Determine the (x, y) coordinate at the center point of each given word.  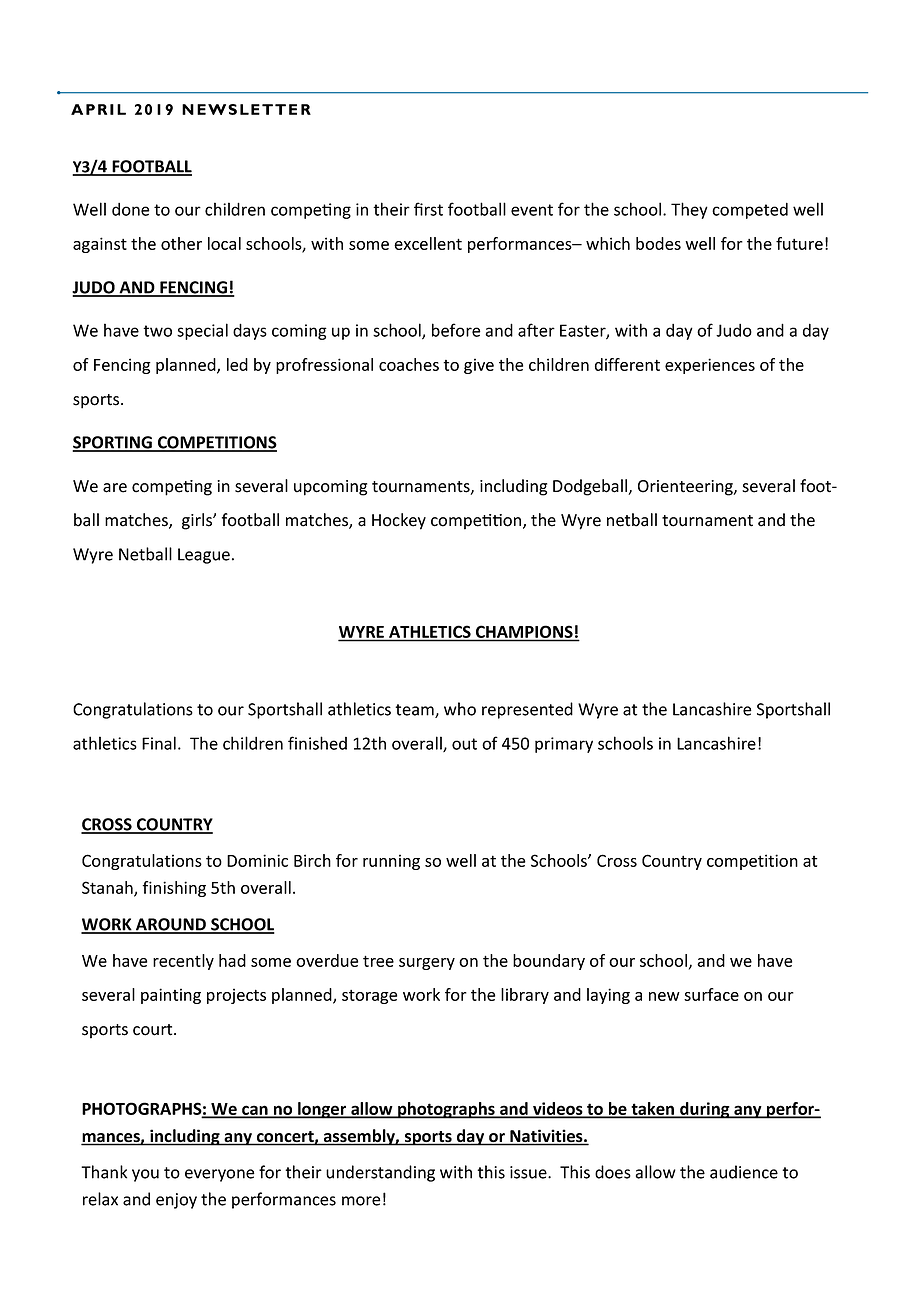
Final (159, 743)
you (145, 1175)
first (428, 209)
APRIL (98, 109)
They (689, 210)
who (460, 709)
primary (564, 745)
